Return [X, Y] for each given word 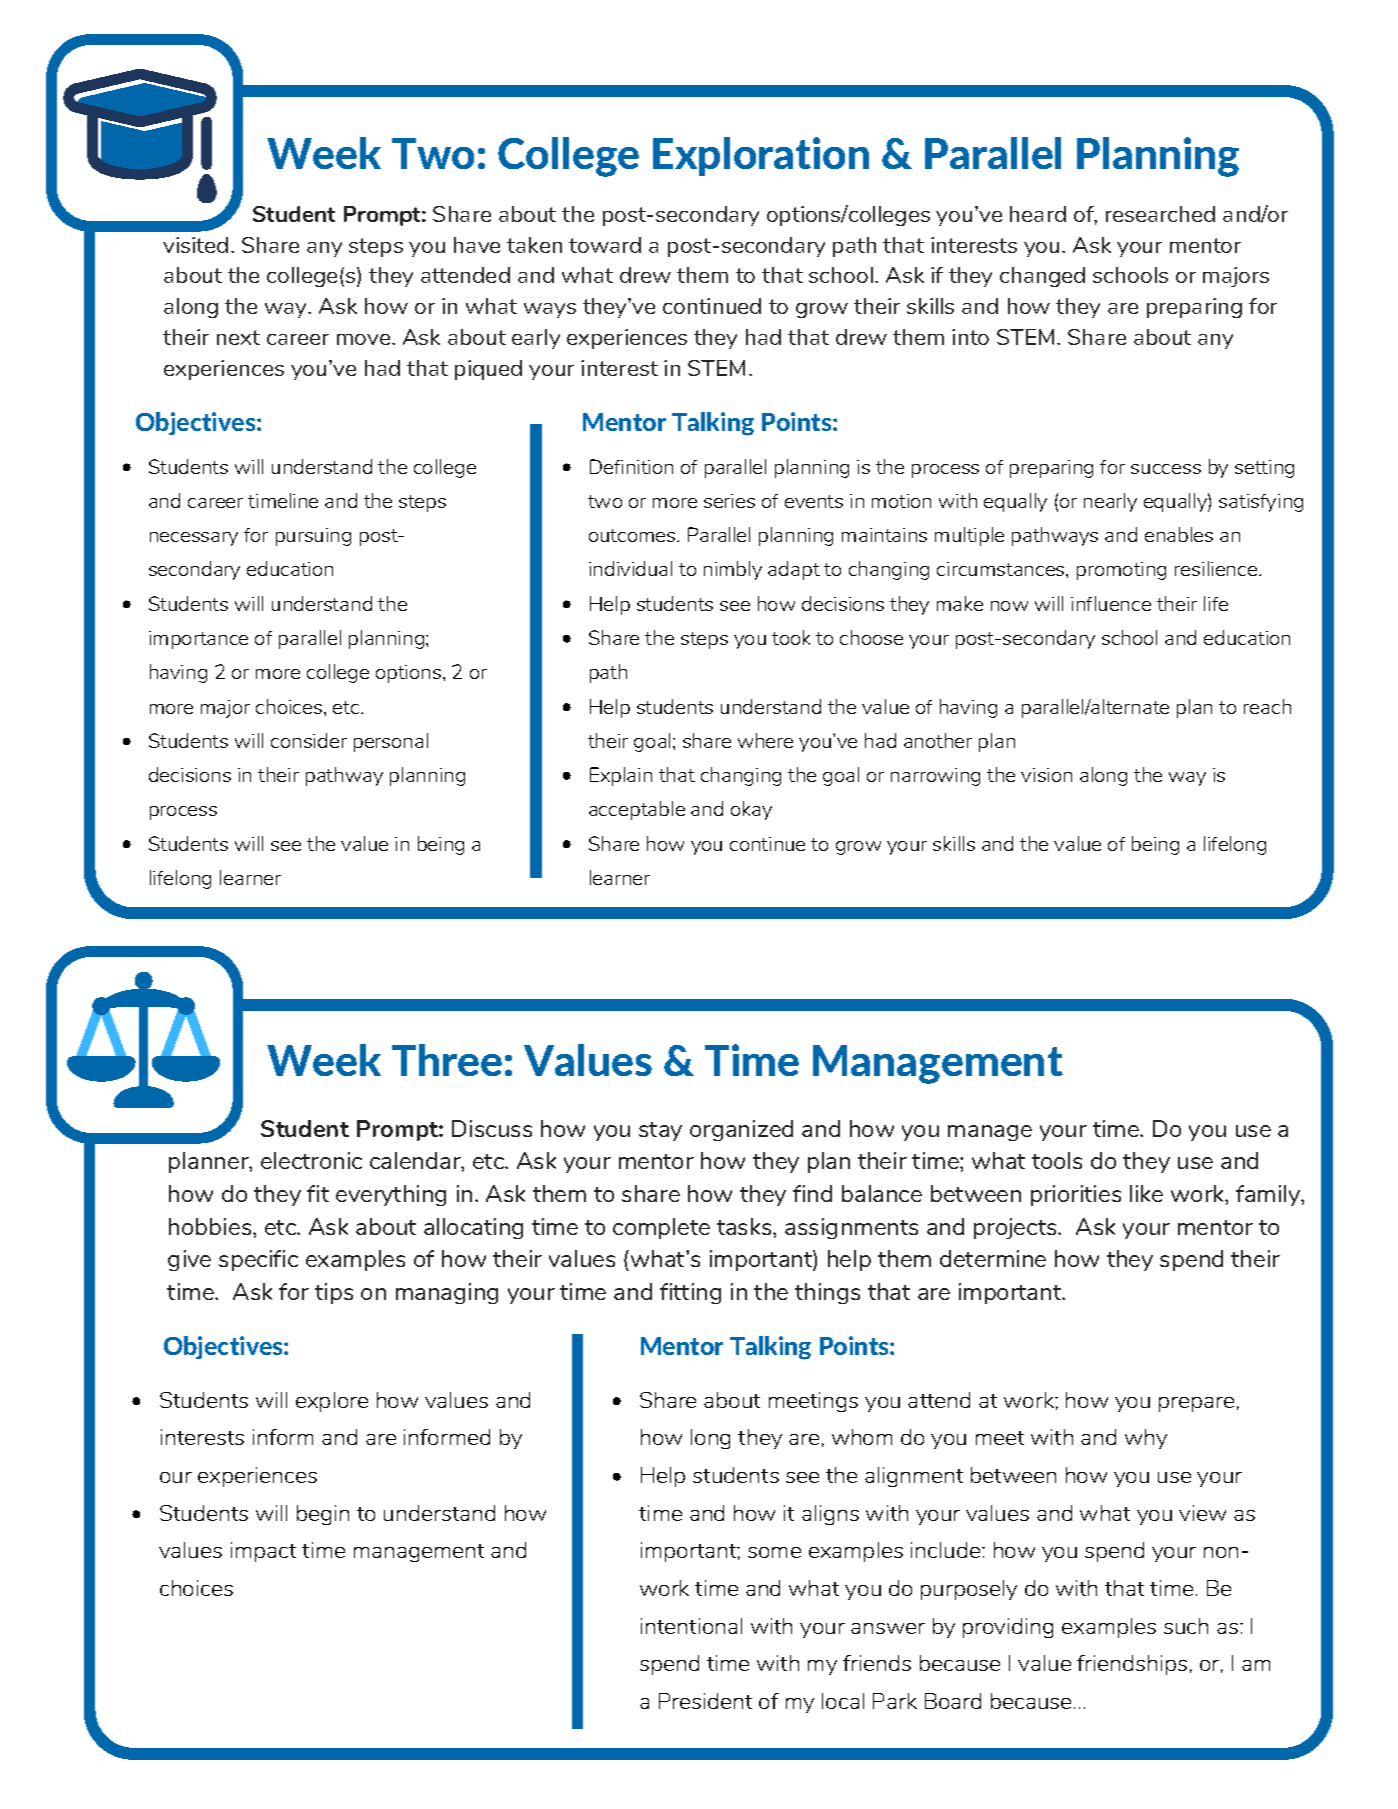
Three [447, 1060]
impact [263, 1552]
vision [1046, 775]
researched [1160, 214]
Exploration [761, 156]
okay [751, 810]
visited [195, 245]
